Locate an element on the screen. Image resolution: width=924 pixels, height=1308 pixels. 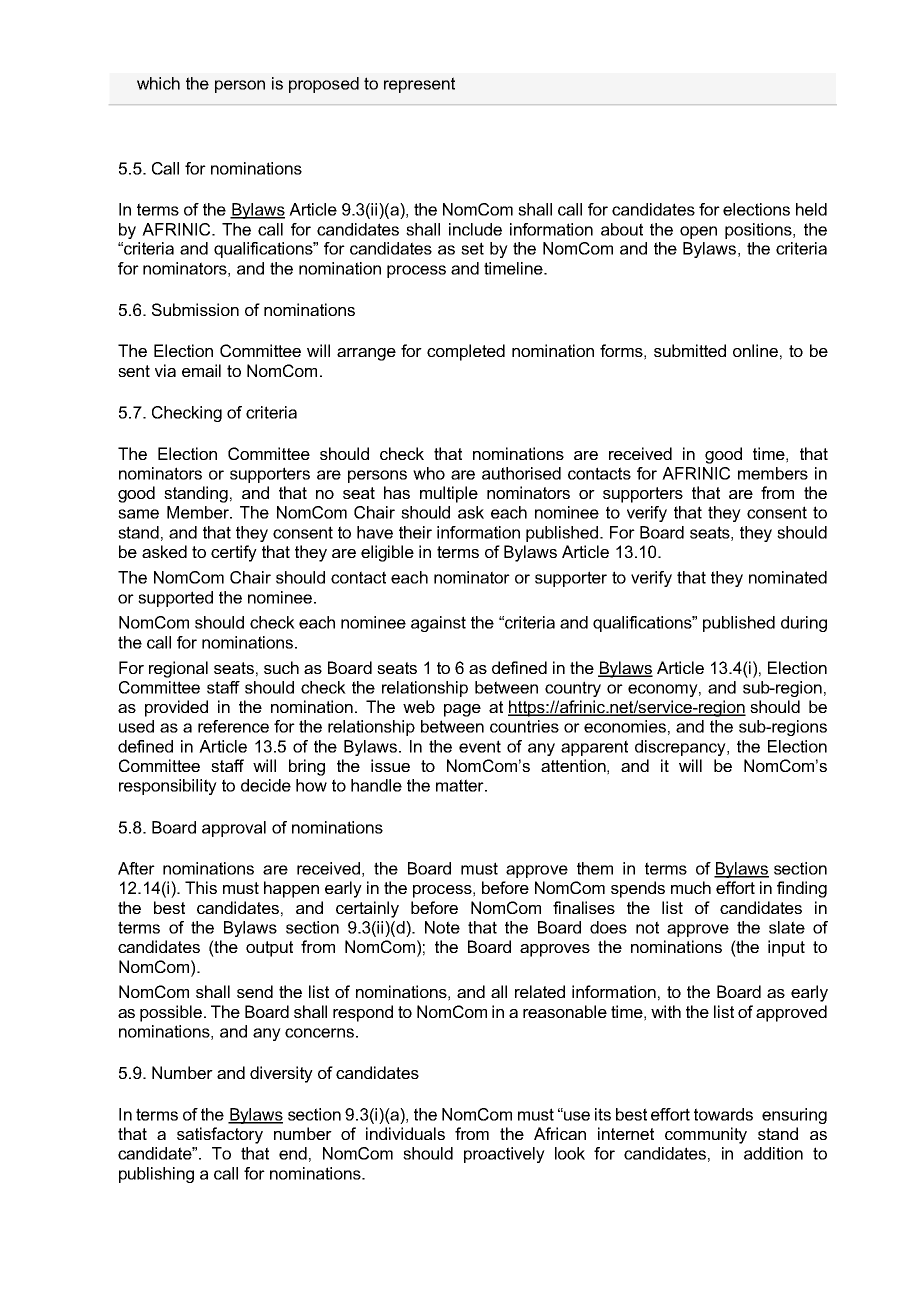
include is located at coordinates (475, 229).
